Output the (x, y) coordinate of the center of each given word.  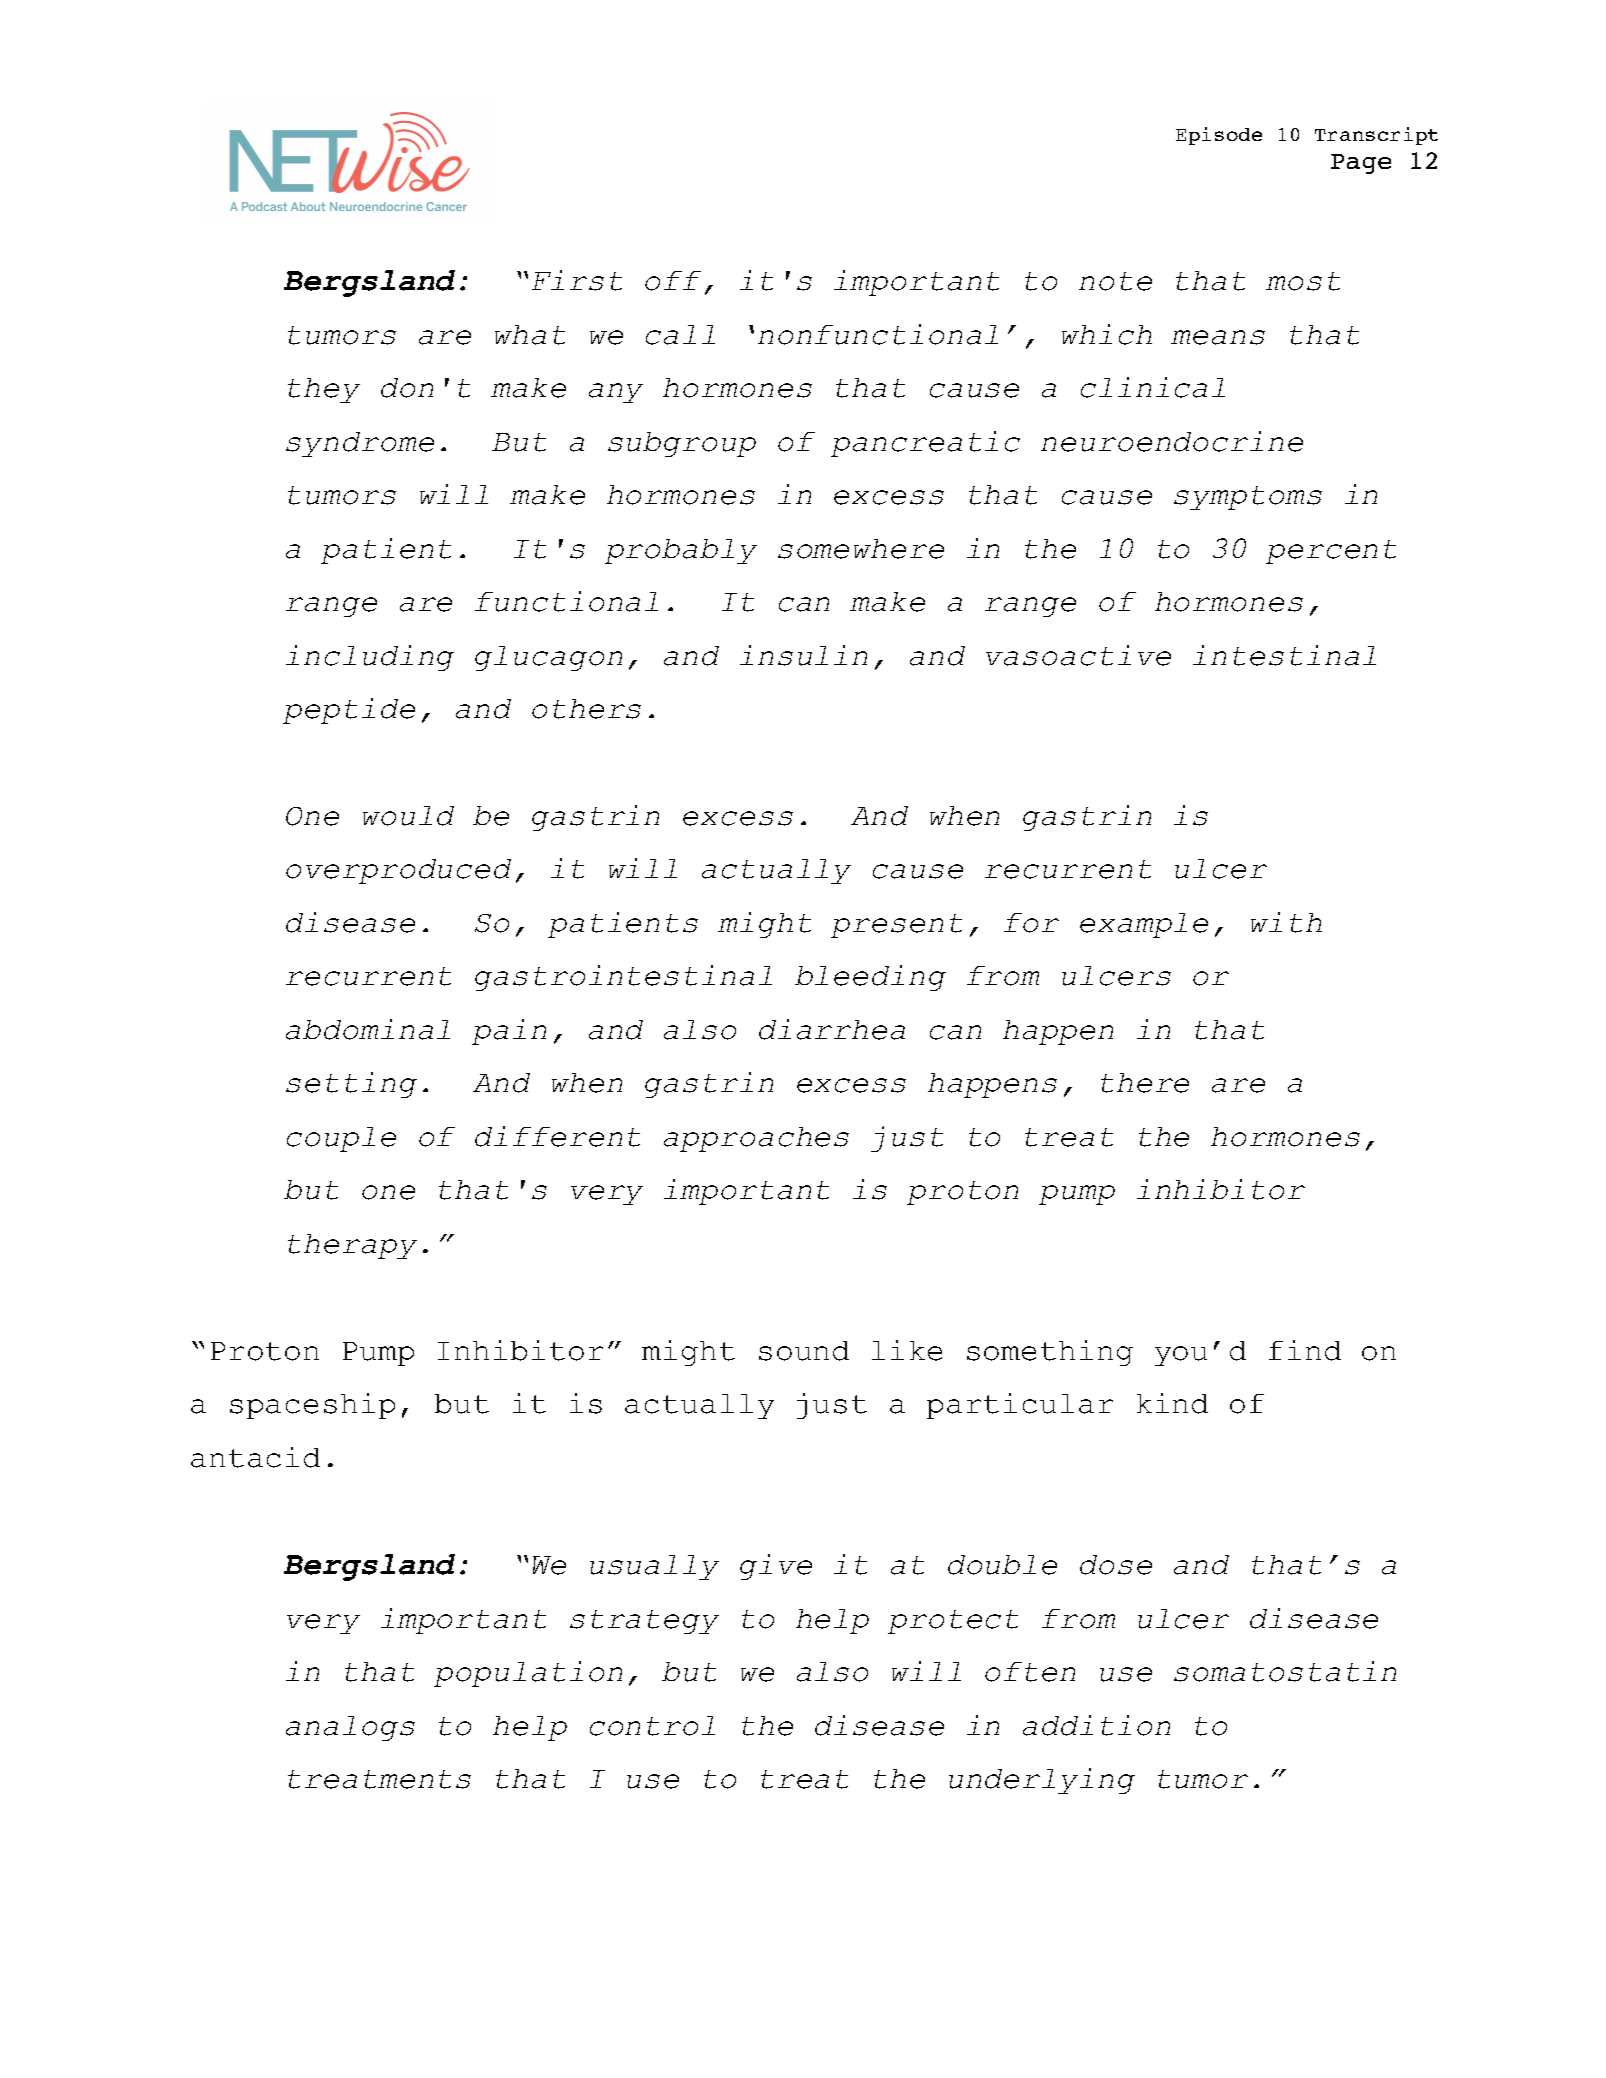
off (673, 281)
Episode (1219, 136)
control (652, 1726)
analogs (350, 1728)
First (577, 280)
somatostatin (1285, 1671)
